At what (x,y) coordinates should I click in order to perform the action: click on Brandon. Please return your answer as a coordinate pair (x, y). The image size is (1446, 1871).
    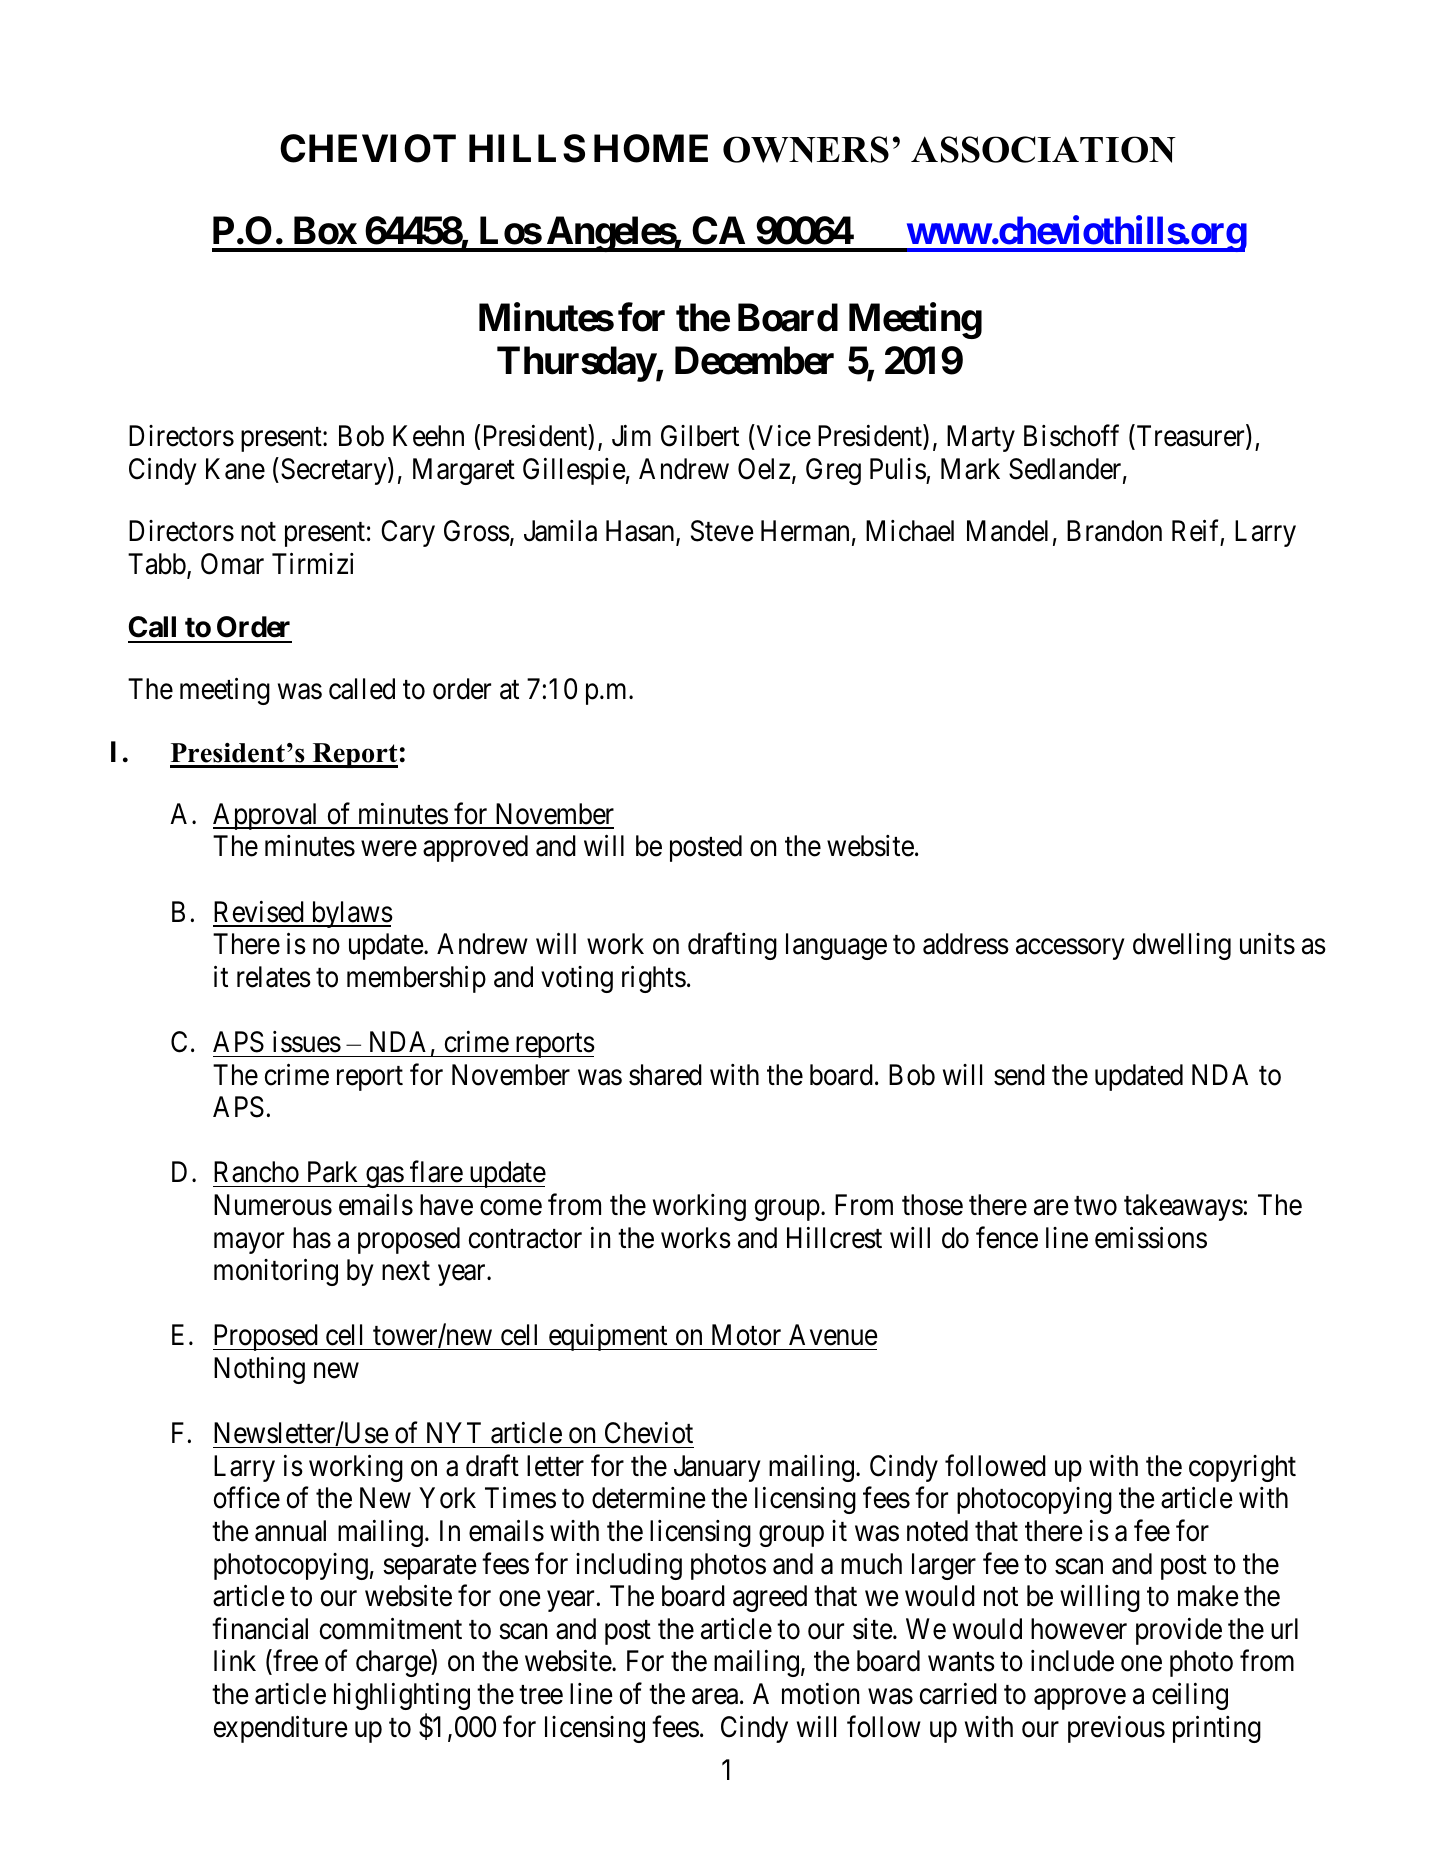
    Looking at the image, I should click on (1114, 531).
